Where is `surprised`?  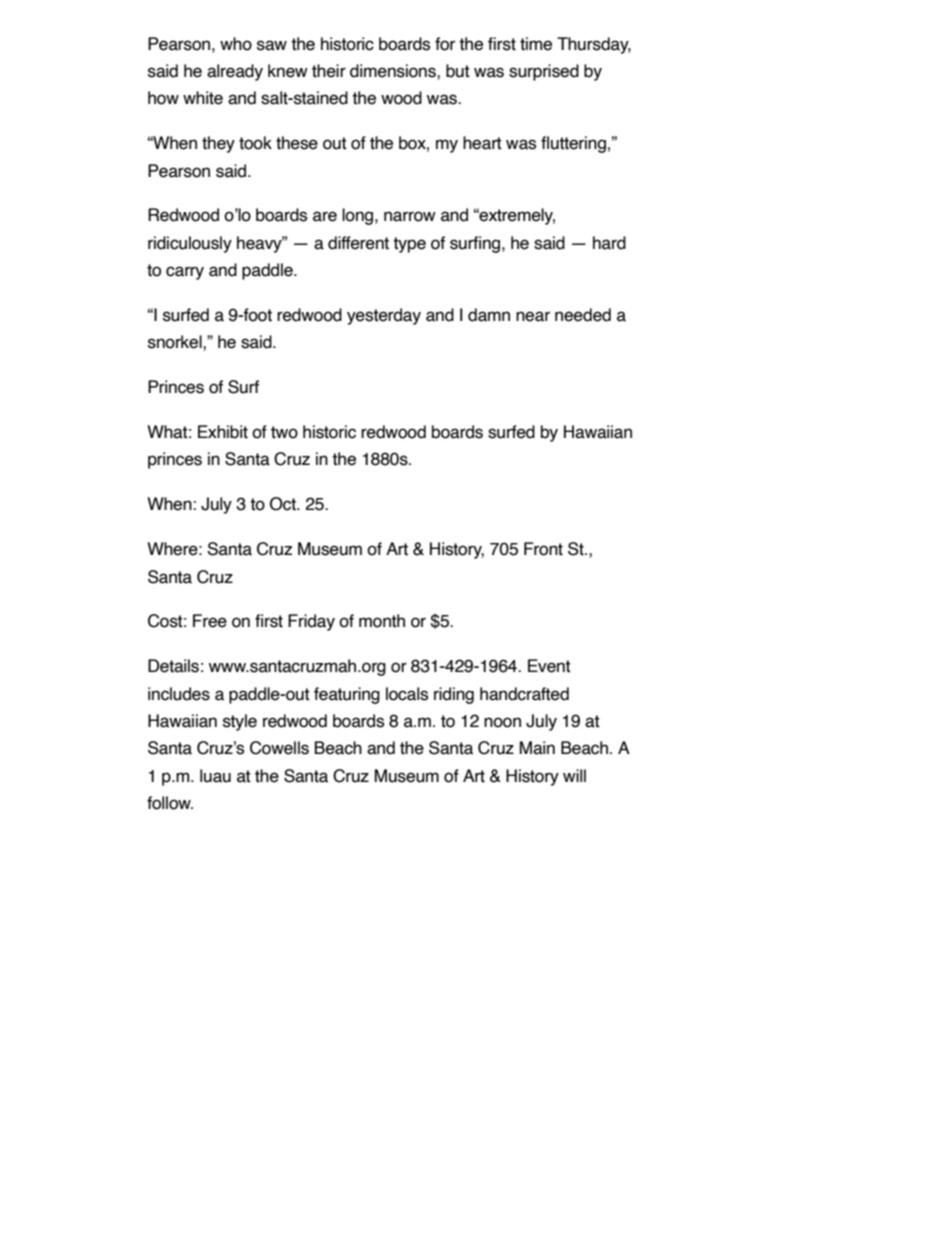
surprised is located at coordinates (544, 72).
